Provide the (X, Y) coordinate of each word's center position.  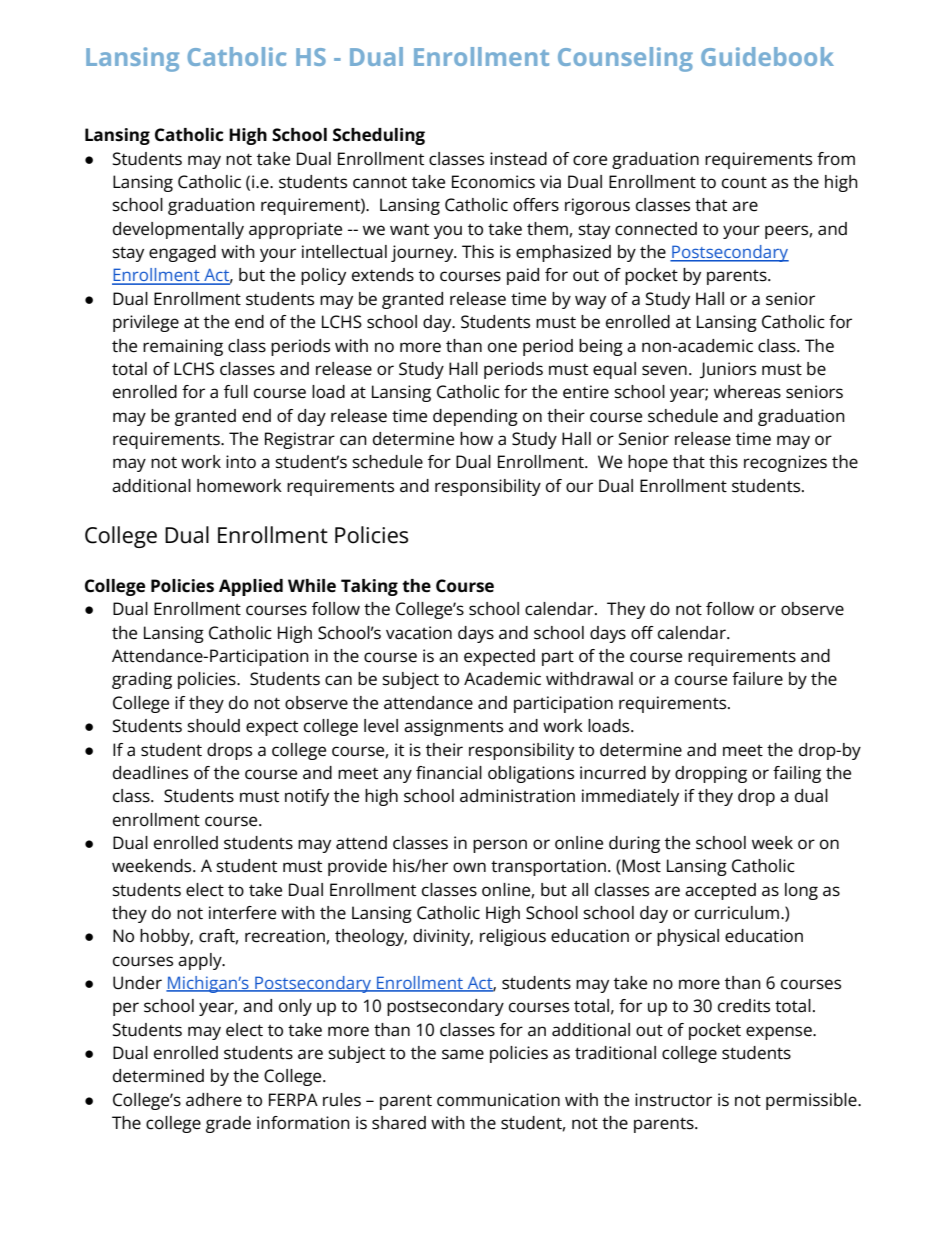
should (213, 726)
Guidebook (767, 56)
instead (518, 159)
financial (449, 773)
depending (475, 417)
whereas (747, 392)
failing (797, 774)
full (236, 391)
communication (498, 1100)
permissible (812, 1101)
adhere (214, 1100)
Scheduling (379, 136)
